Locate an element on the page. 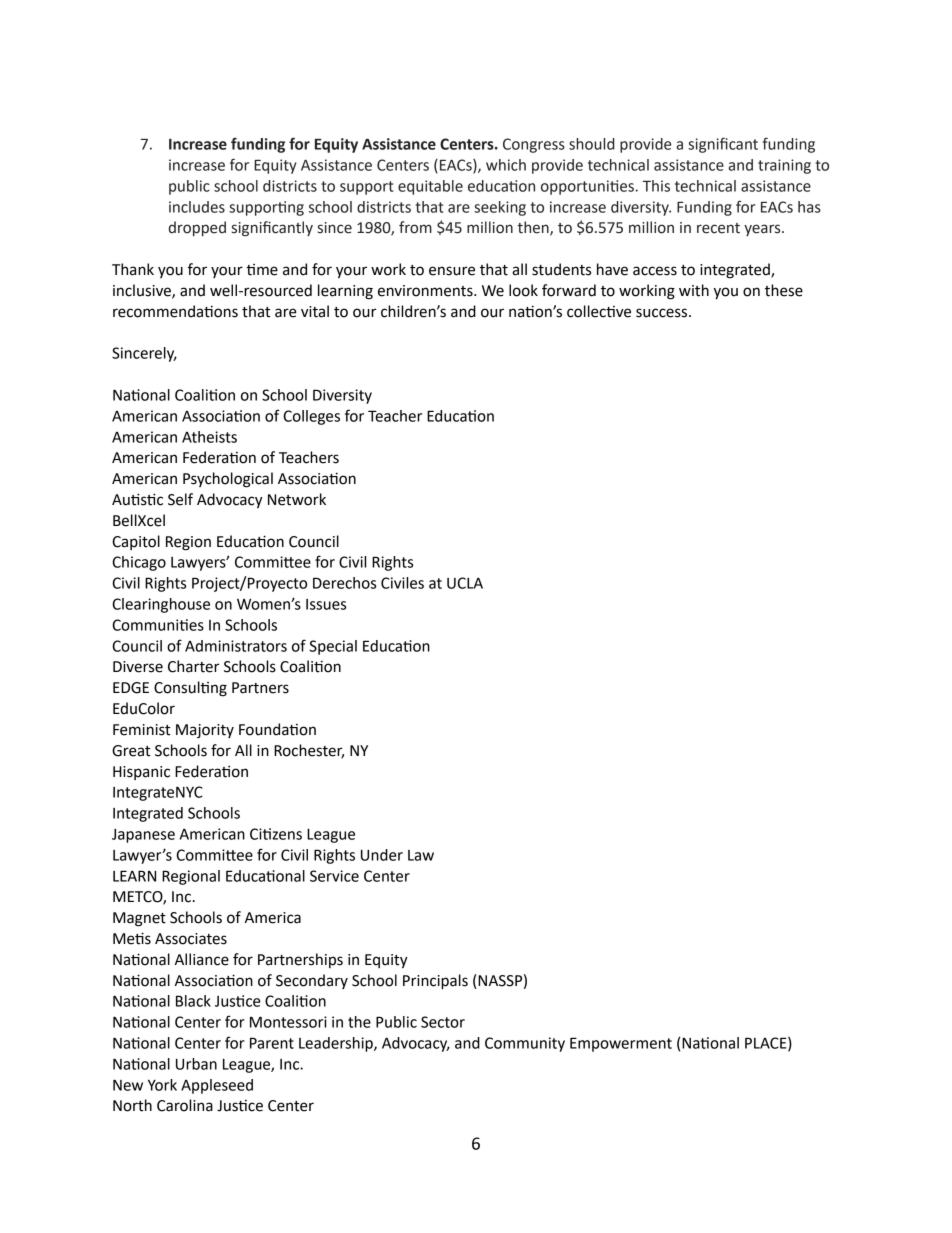 This page has width=952, height=1233. which is located at coordinates (506, 165).
